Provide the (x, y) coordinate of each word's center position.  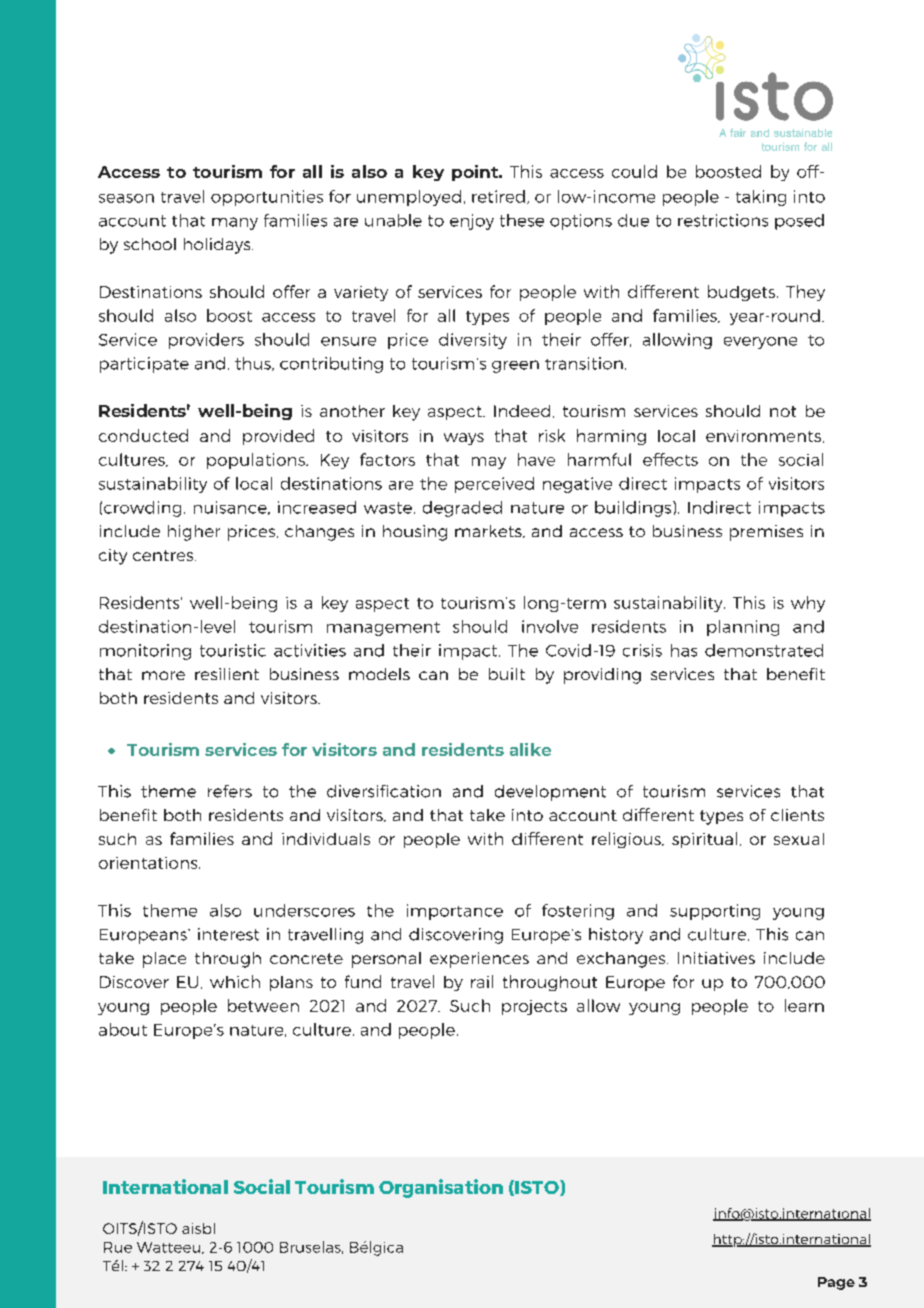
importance (455, 912)
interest (228, 934)
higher (194, 533)
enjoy (472, 222)
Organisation (441, 1188)
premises (766, 533)
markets (489, 531)
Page (836, 1283)
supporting (715, 912)
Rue (118, 1247)
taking (761, 198)
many (235, 223)
